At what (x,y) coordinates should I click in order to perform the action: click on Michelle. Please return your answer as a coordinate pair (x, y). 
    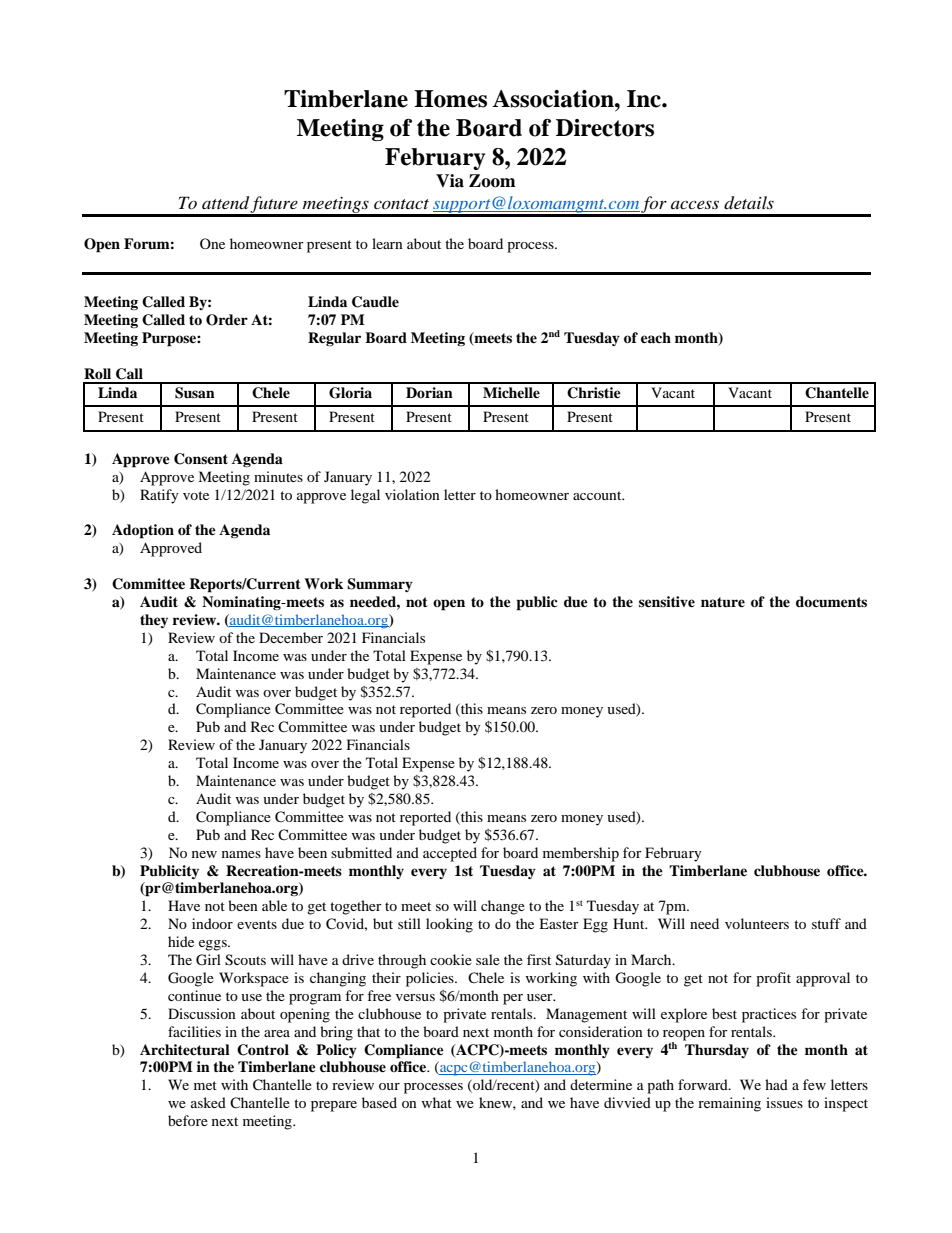
    Looking at the image, I should click on (511, 392).
